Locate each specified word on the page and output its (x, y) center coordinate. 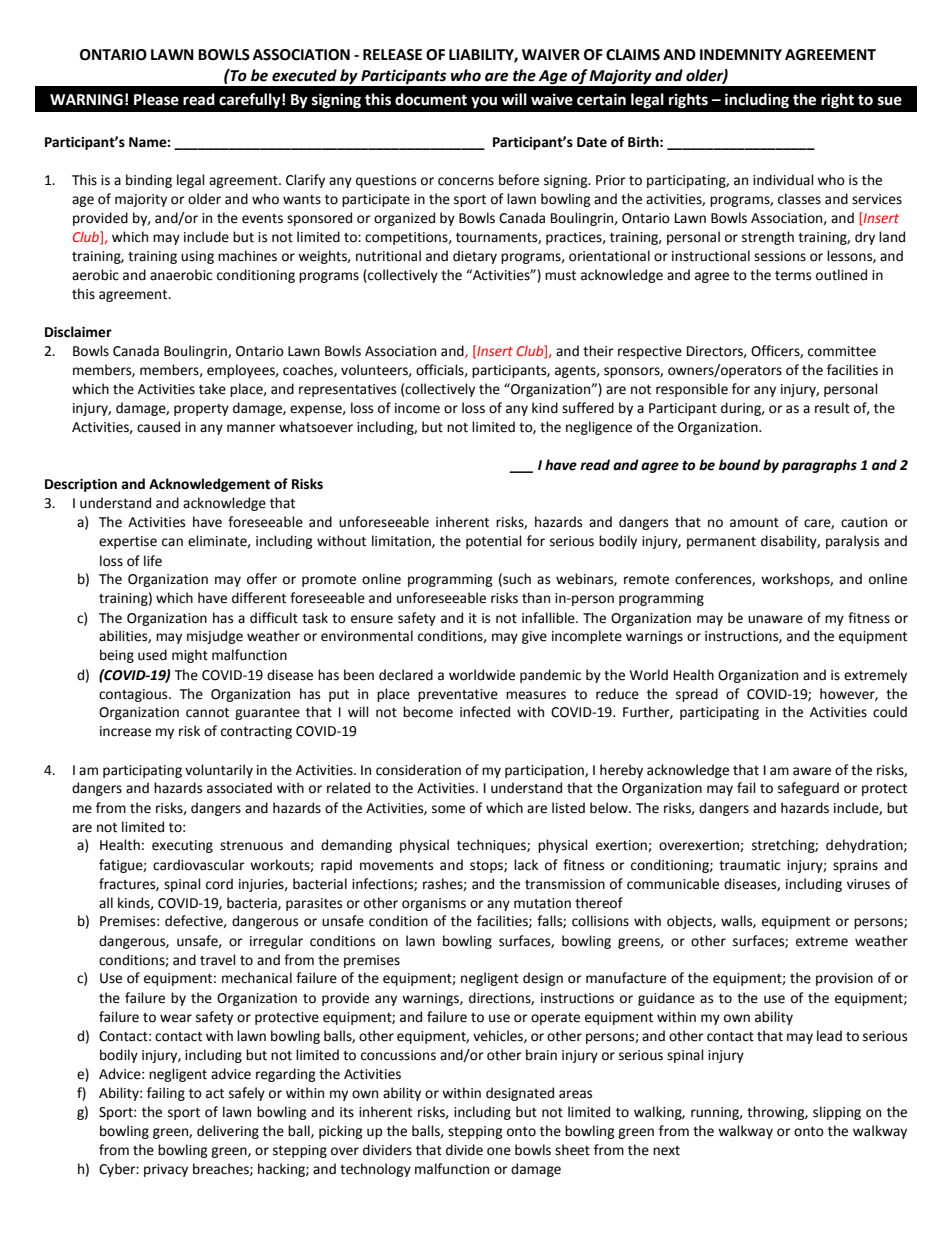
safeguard (808, 789)
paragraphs (819, 466)
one (499, 1151)
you (484, 102)
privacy (166, 1170)
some (448, 809)
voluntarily (219, 771)
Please (156, 99)
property (201, 410)
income (417, 408)
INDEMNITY (741, 54)
